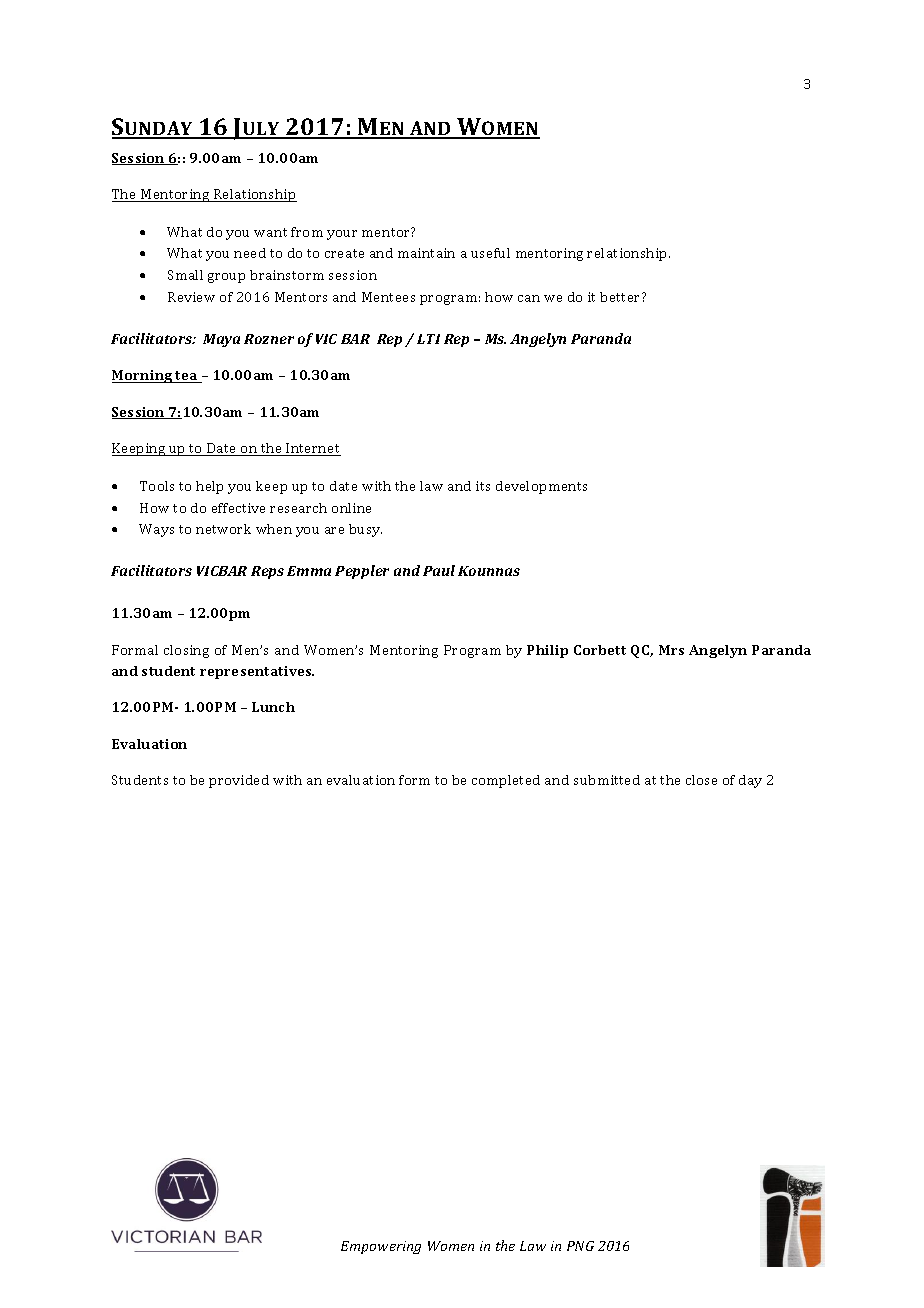  I want to click on PNG, so click(580, 1246).
